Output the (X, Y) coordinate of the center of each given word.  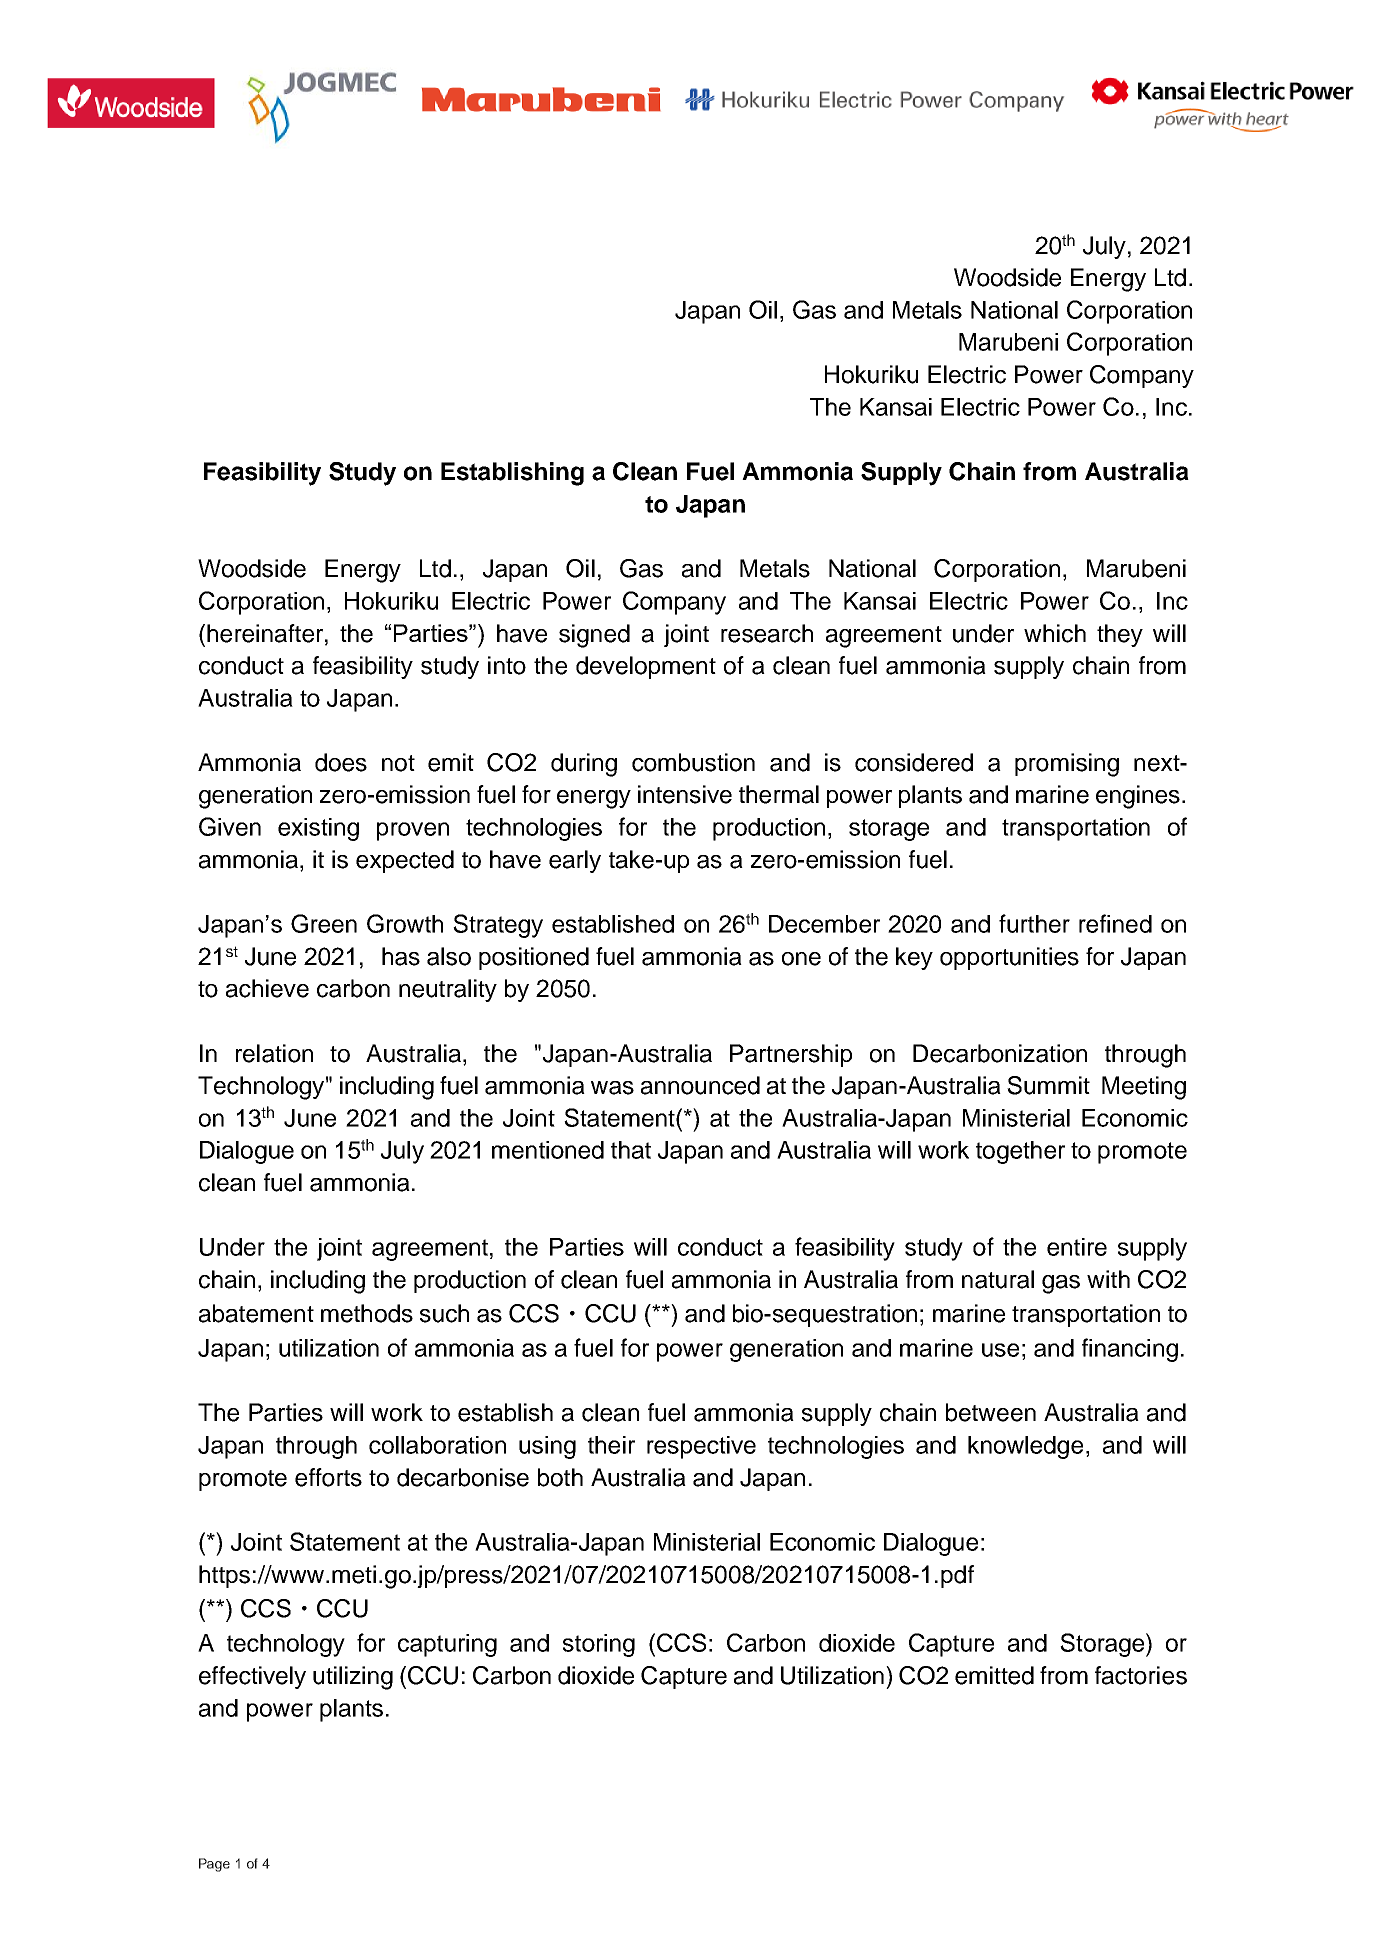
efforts (328, 1477)
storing (599, 1645)
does (341, 762)
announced (700, 1085)
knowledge (1025, 1447)
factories (1141, 1675)
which (1055, 633)
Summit (1048, 1085)
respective (701, 1447)
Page (214, 1865)
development (646, 667)
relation (274, 1053)
